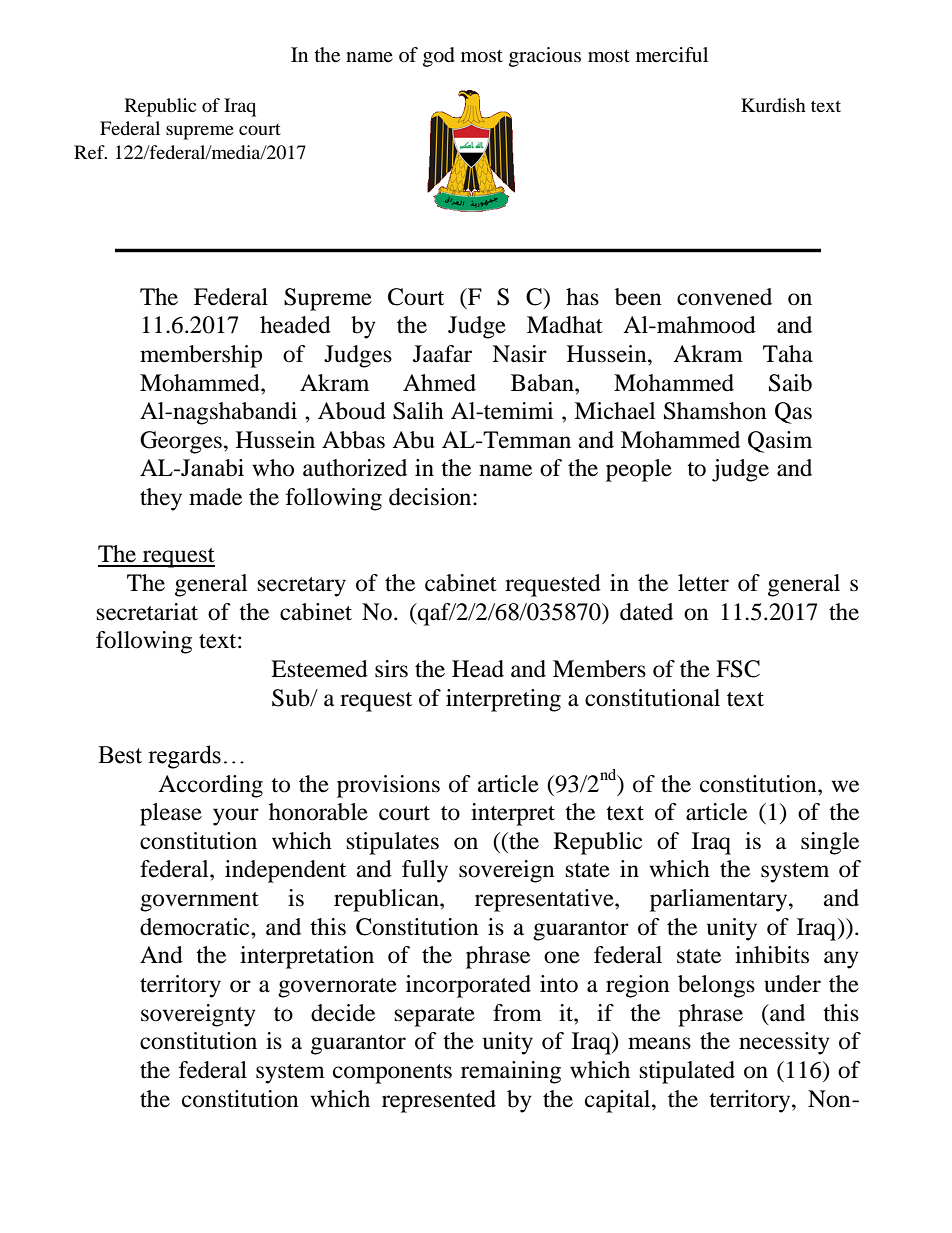  Describe the element at coordinates (181, 442) in the screenshot. I see `Georges` at that location.
